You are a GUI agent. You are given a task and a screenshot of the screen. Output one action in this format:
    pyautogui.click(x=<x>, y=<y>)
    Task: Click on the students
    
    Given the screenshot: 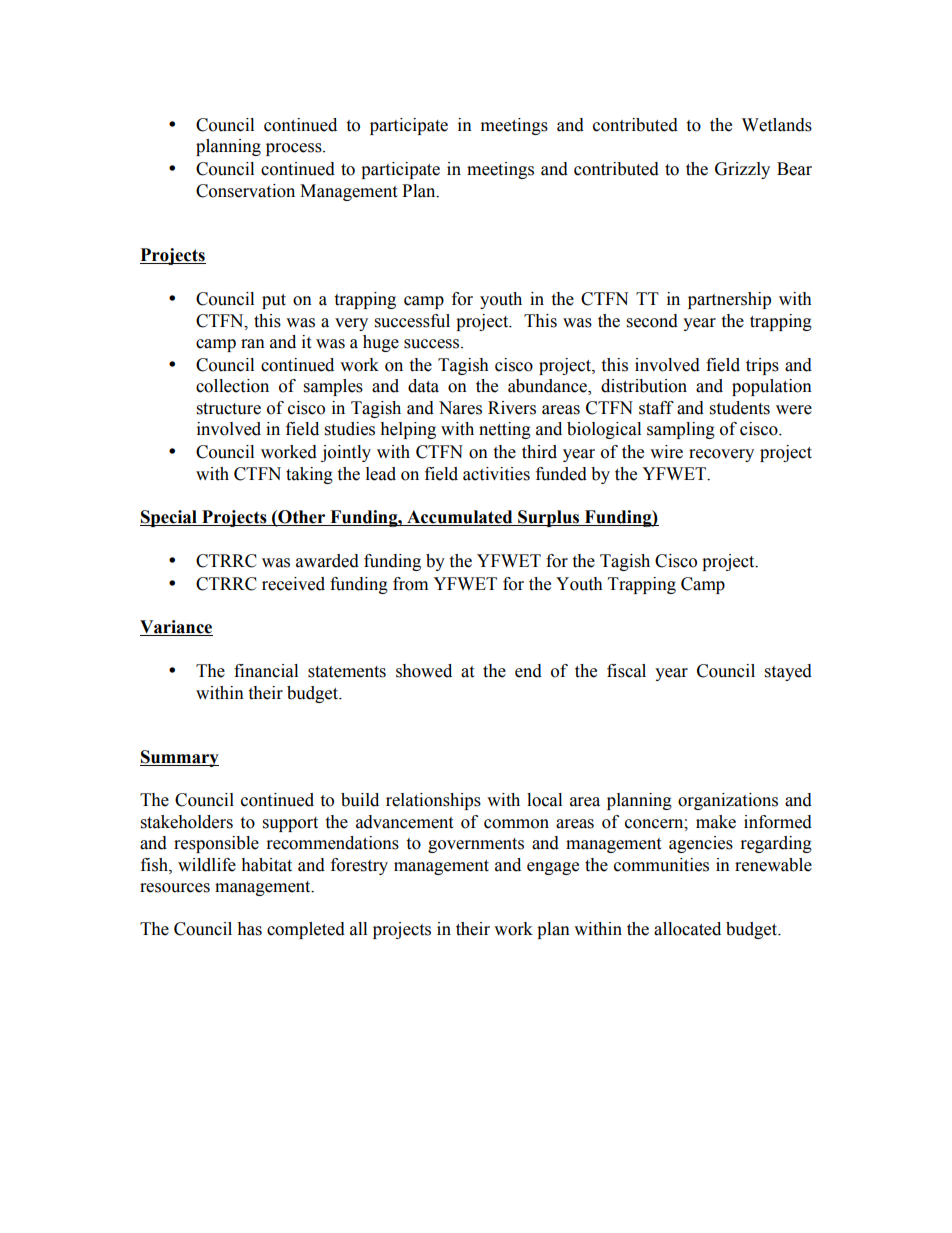 What is the action you would take?
    pyautogui.click(x=740, y=408)
